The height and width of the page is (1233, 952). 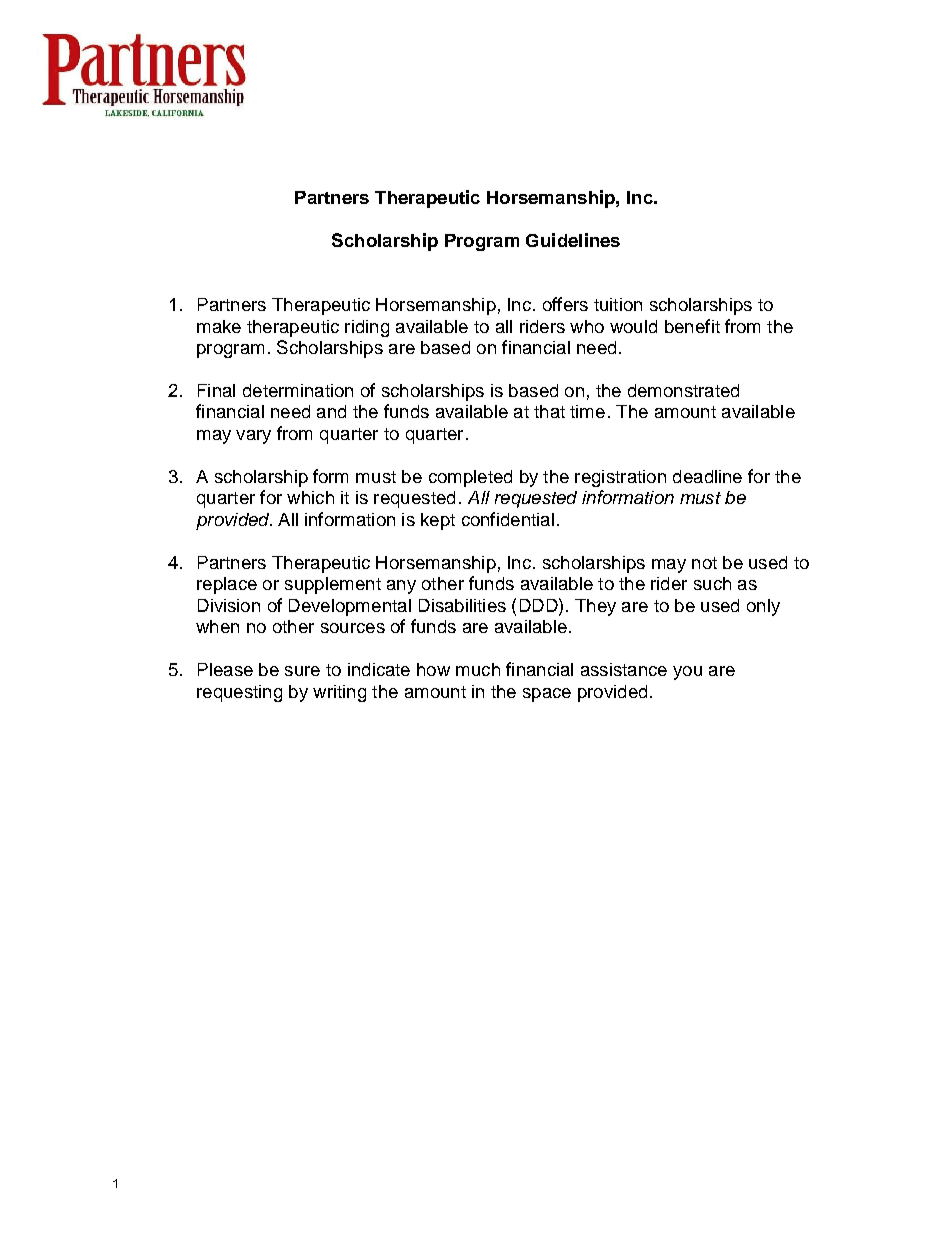 I want to click on tuition, so click(x=618, y=304).
